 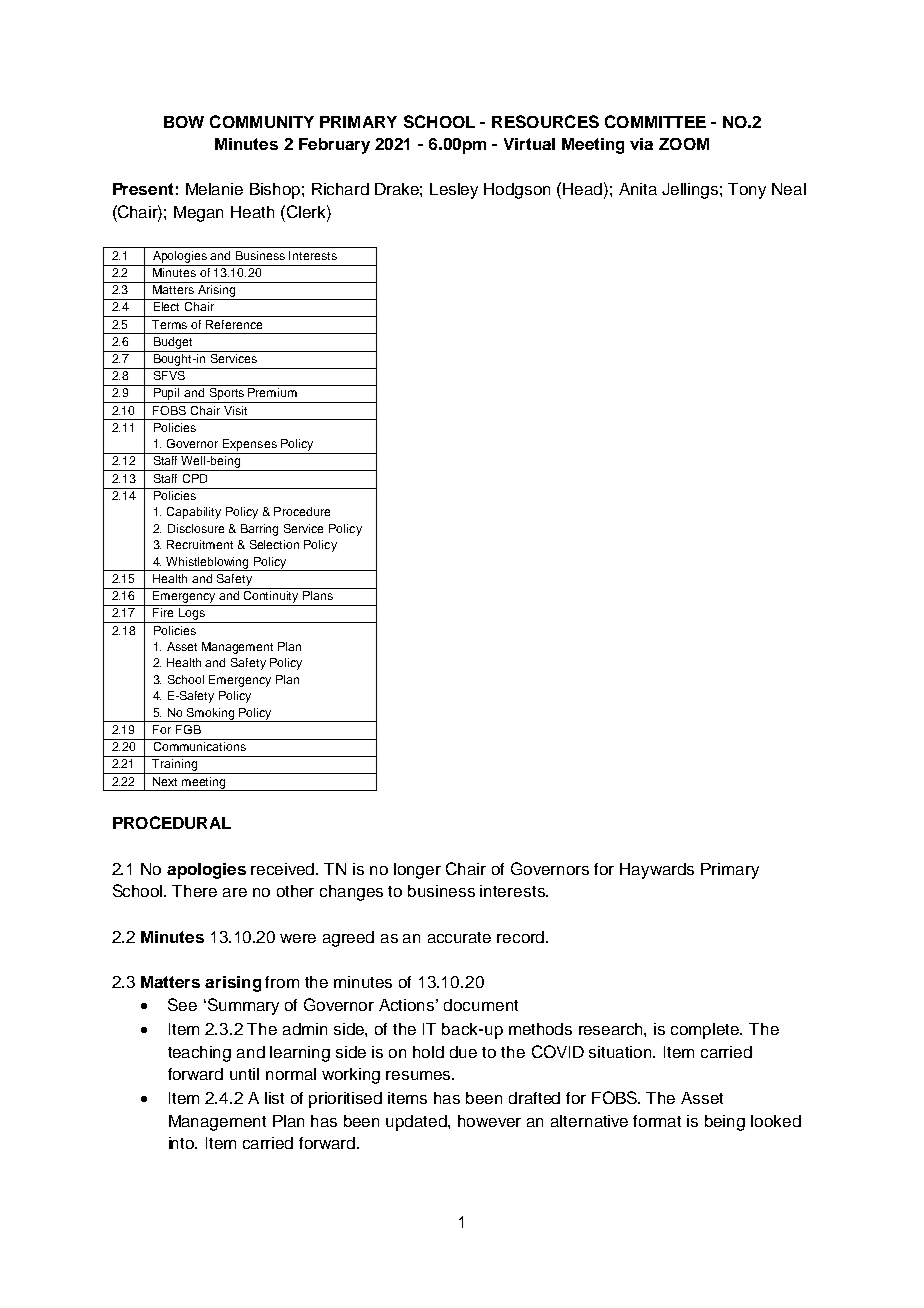 What do you see at coordinates (684, 144) in the page?
I see `ZOOM` at bounding box center [684, 144].
